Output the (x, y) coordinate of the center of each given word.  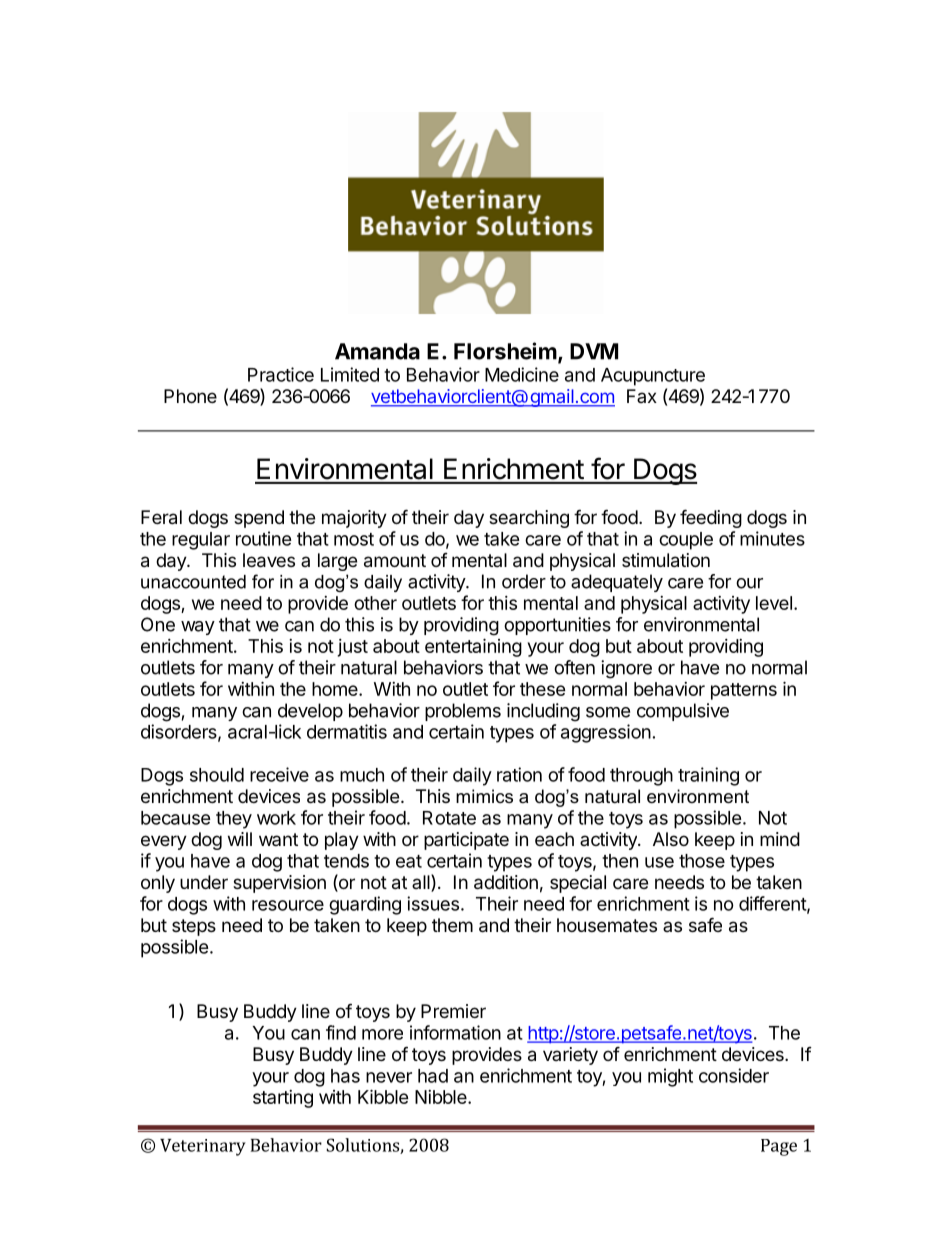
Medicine (522, 374)
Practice (281, 374)
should (217, 775)
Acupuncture (653, 377)
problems (463, 712)
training (708, 776)
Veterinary (203, 1147)
